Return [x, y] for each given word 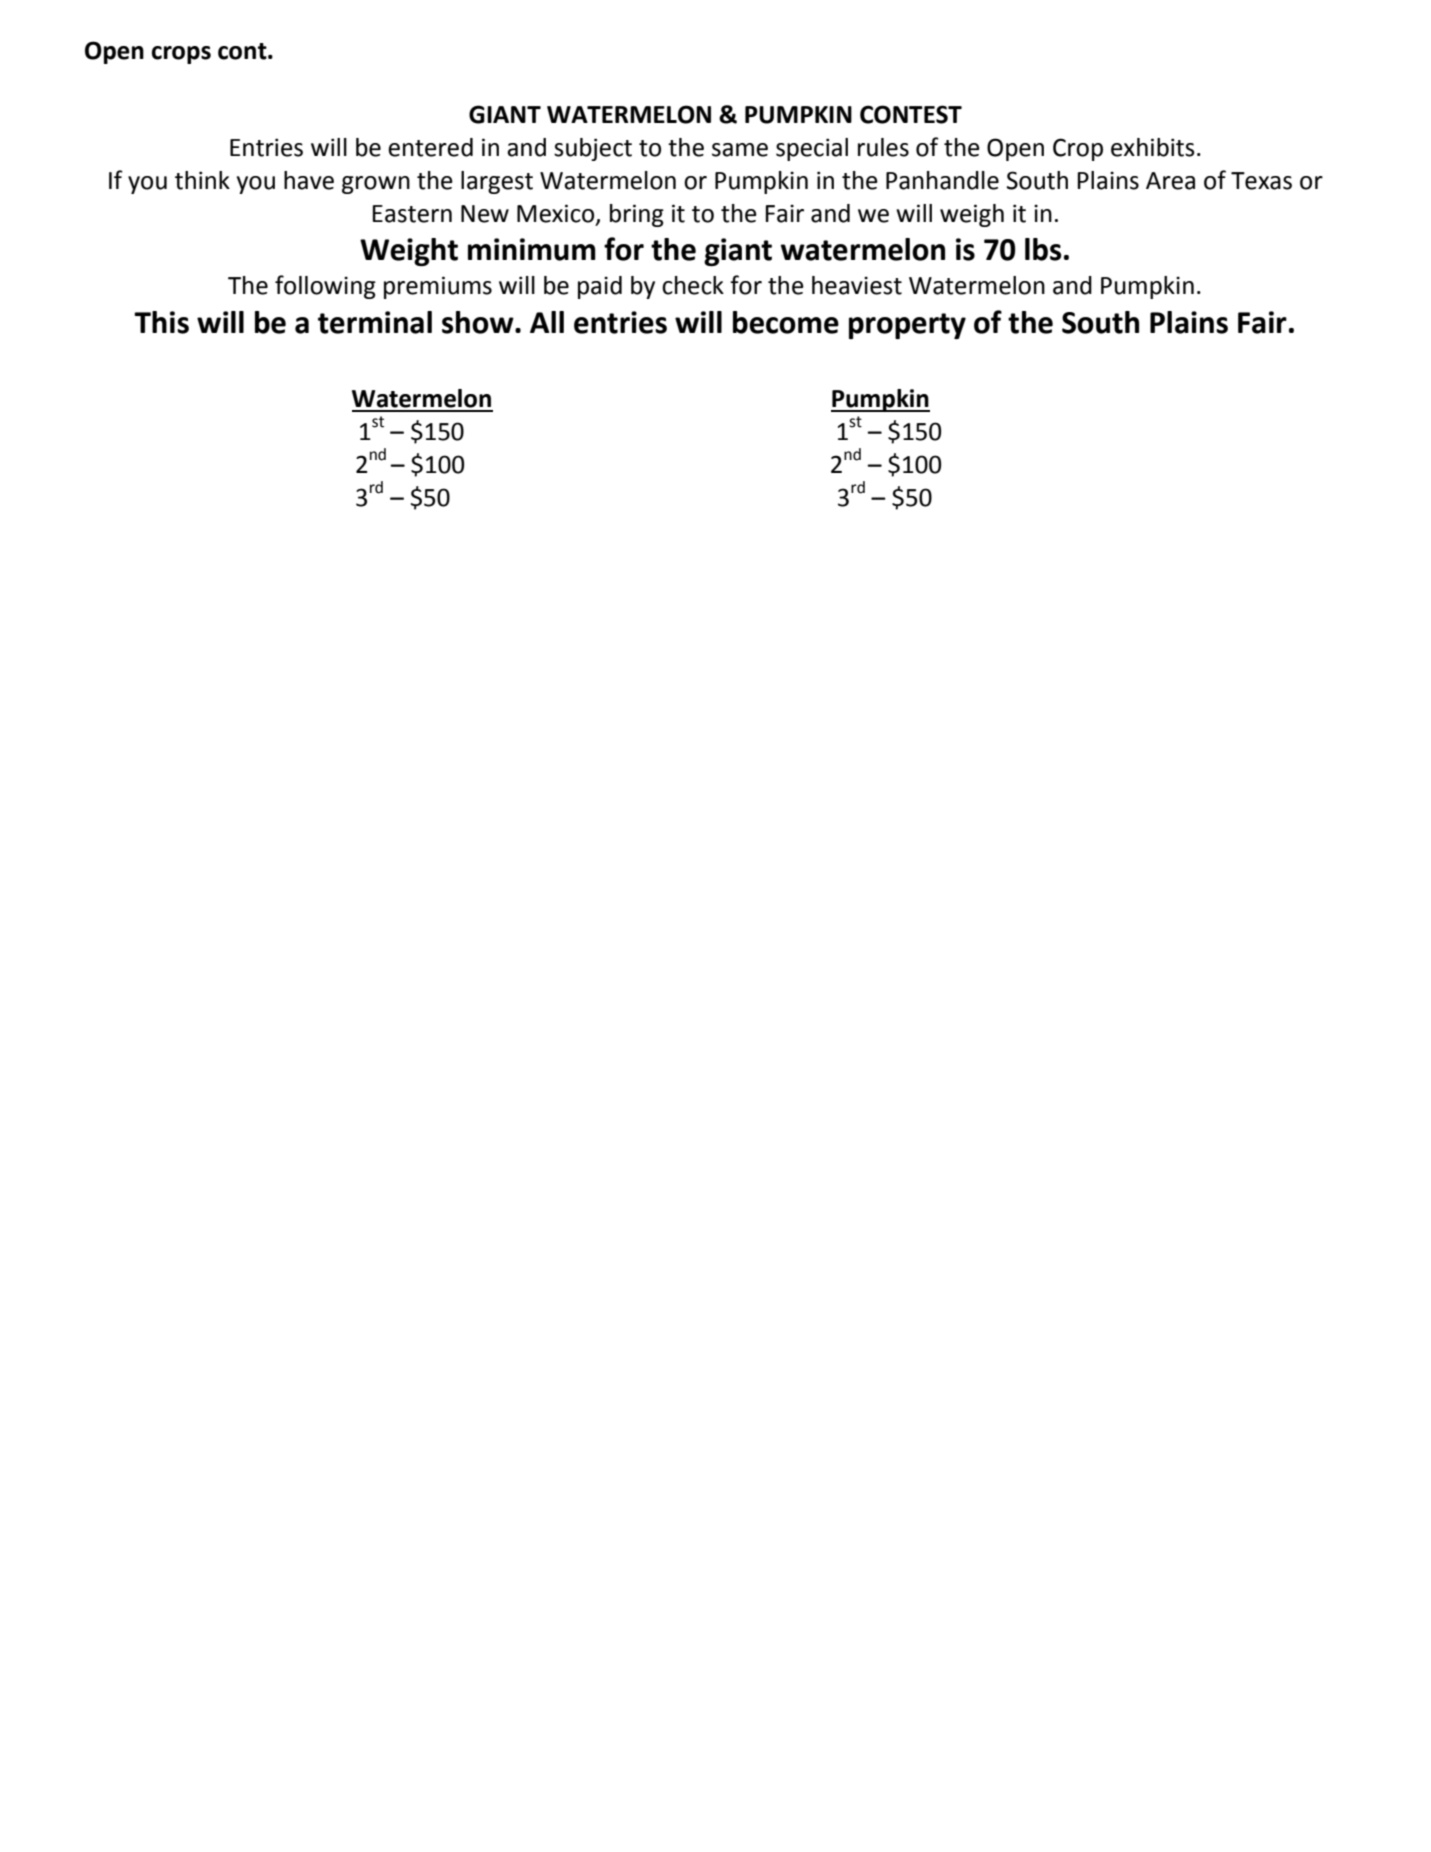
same [740, 150]
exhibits [1153, 147]
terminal [375, 322]
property [907, 326]
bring [637, 215]
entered [430, 147]
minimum [532, 249]
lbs [1043, 249]
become [786, 322]
